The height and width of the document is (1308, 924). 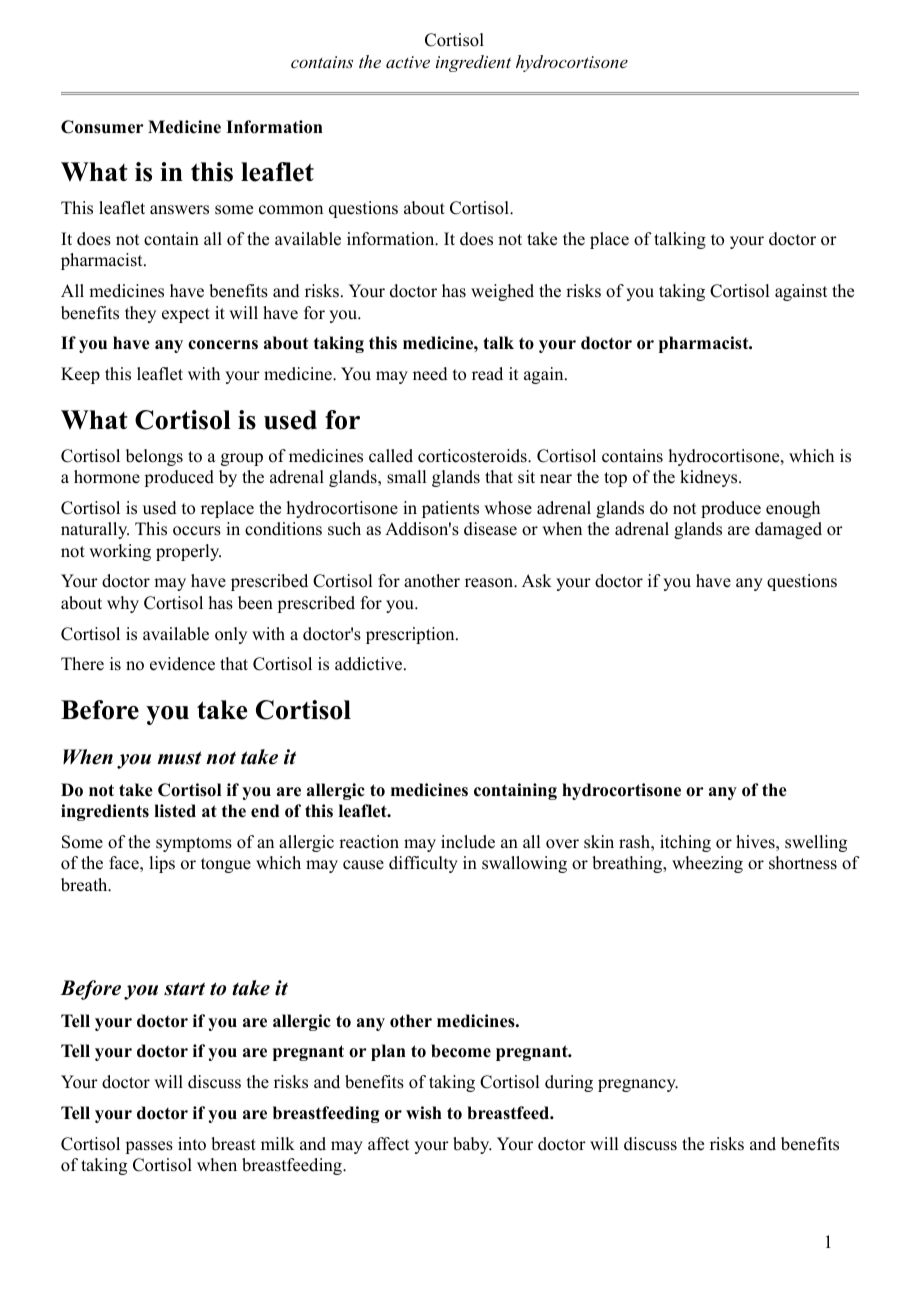 I want to click on weighed, so click(x=502, y=292).
